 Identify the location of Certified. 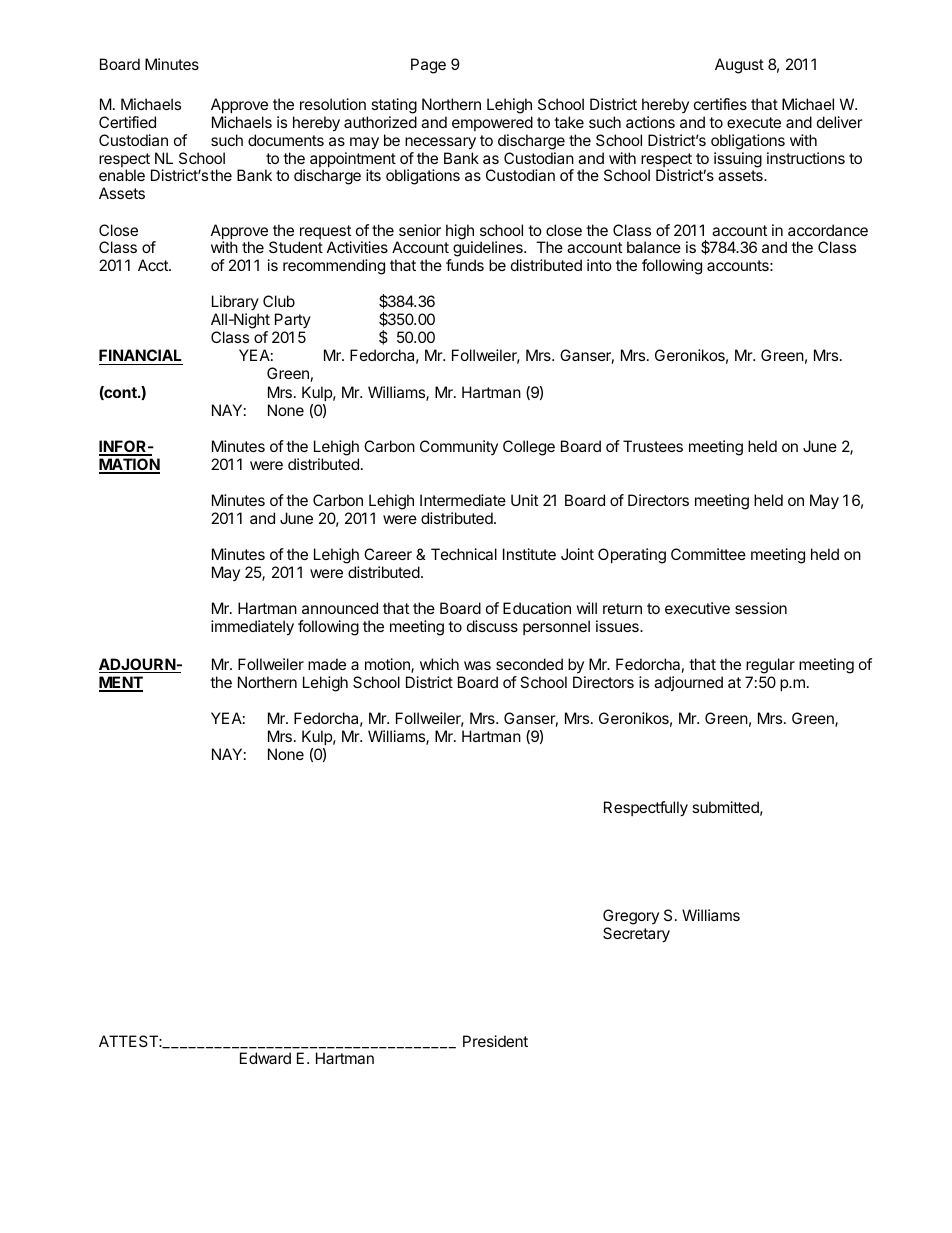
(127, 122).
